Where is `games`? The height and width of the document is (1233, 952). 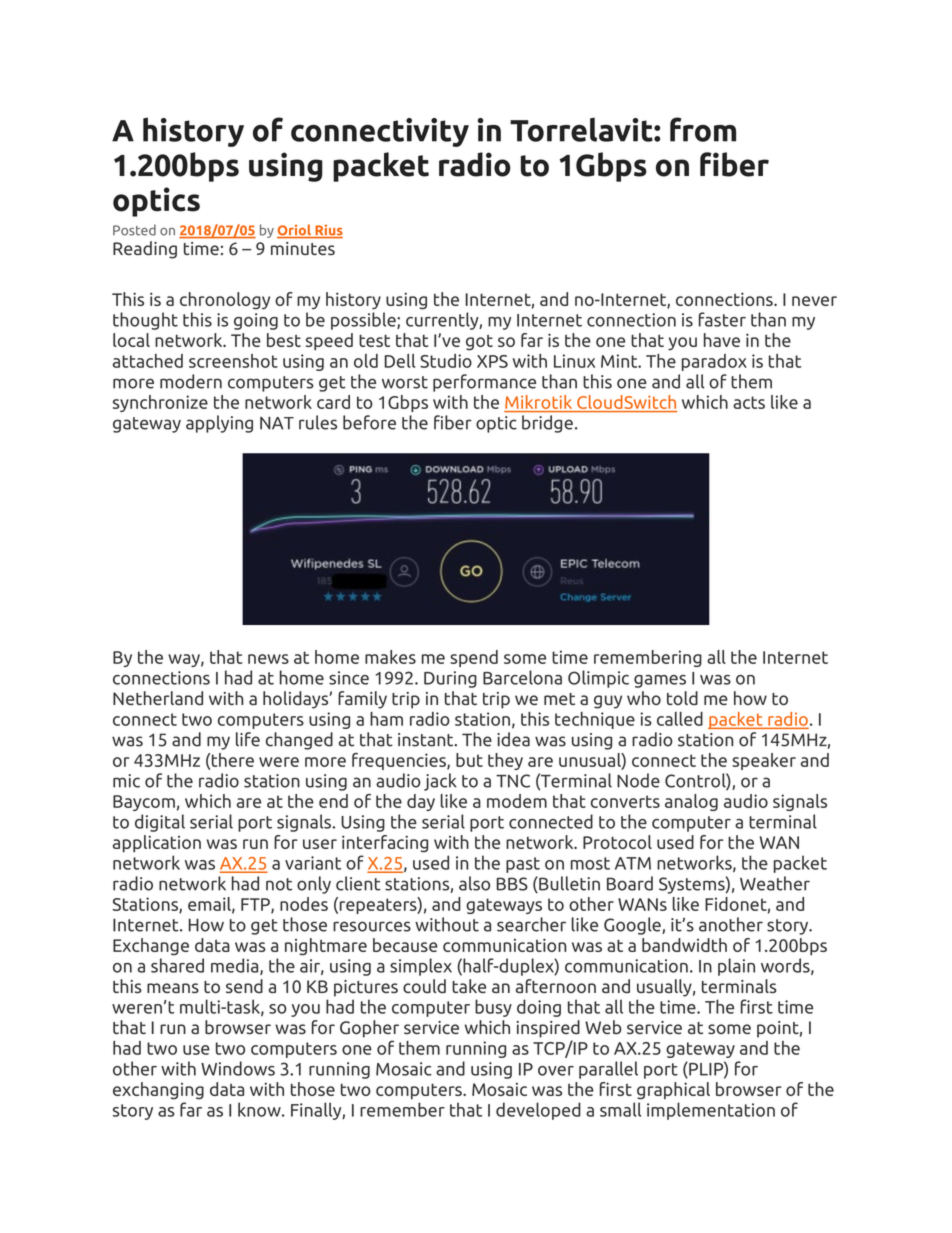
games is located at coordinates (660, 681).
